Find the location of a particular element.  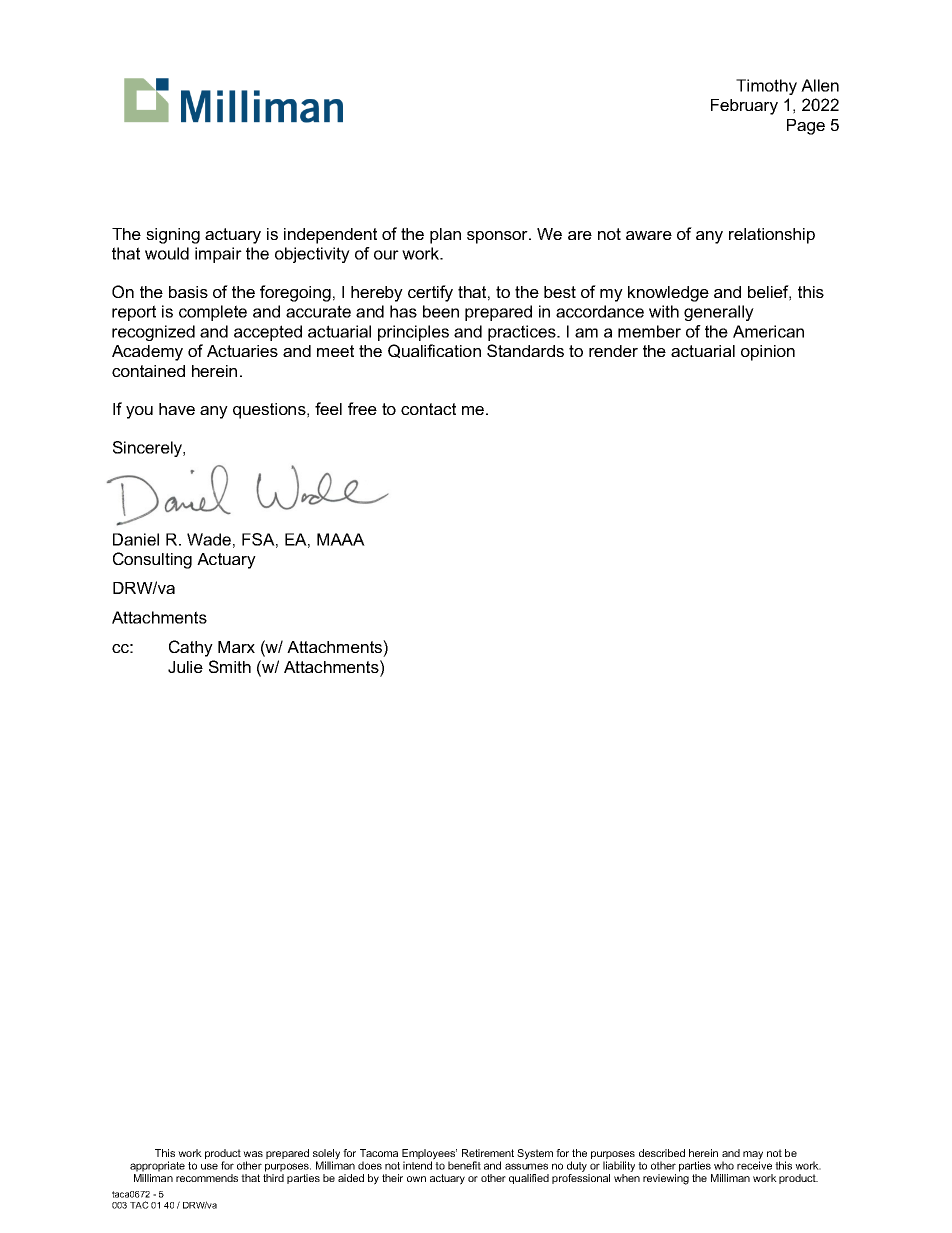

MAAA is located at coordinates (341, 539).
